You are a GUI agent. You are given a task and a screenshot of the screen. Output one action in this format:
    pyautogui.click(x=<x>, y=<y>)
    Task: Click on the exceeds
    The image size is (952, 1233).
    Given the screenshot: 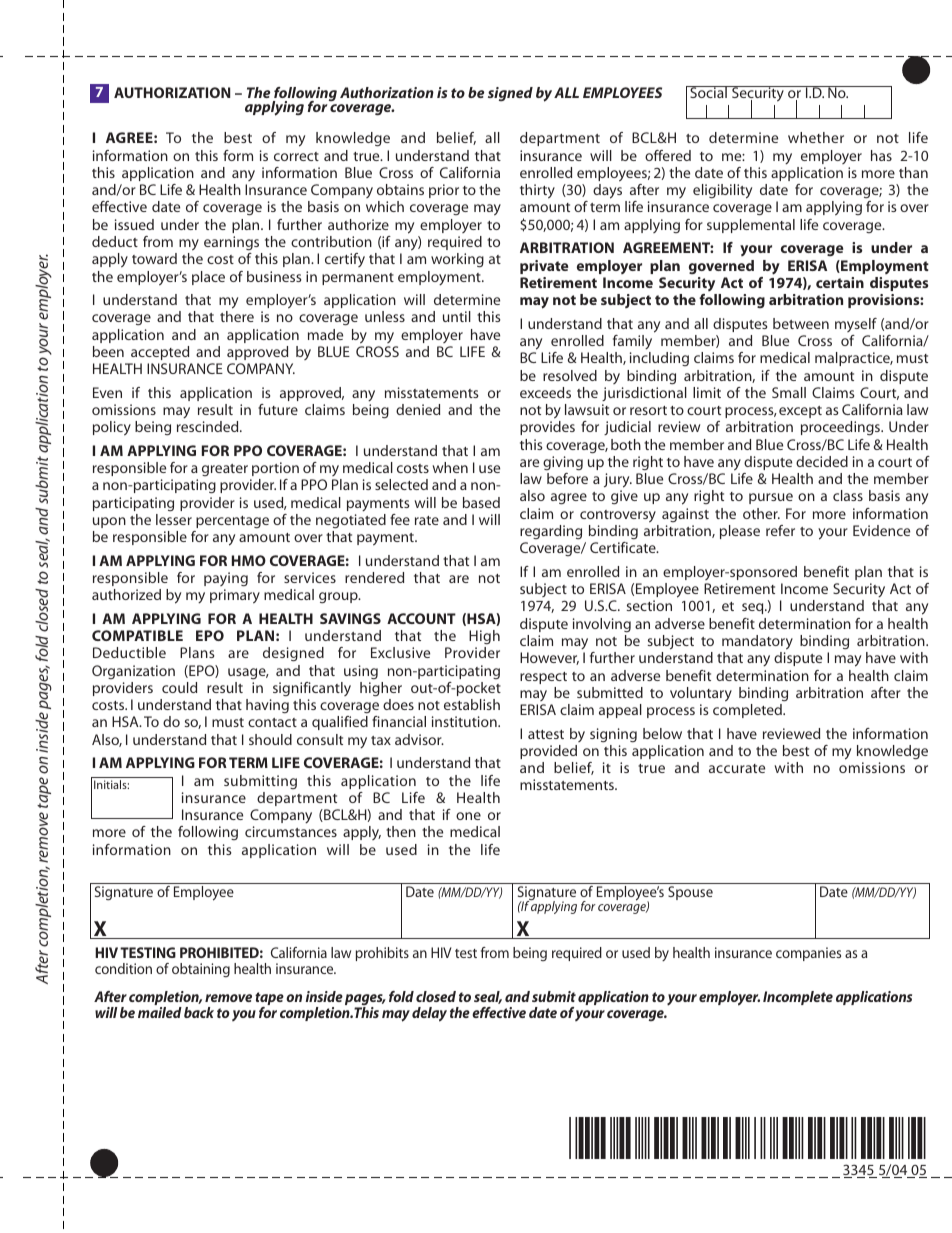 What is the action you would take?
    pyautogui.click(x=545, y=392)
